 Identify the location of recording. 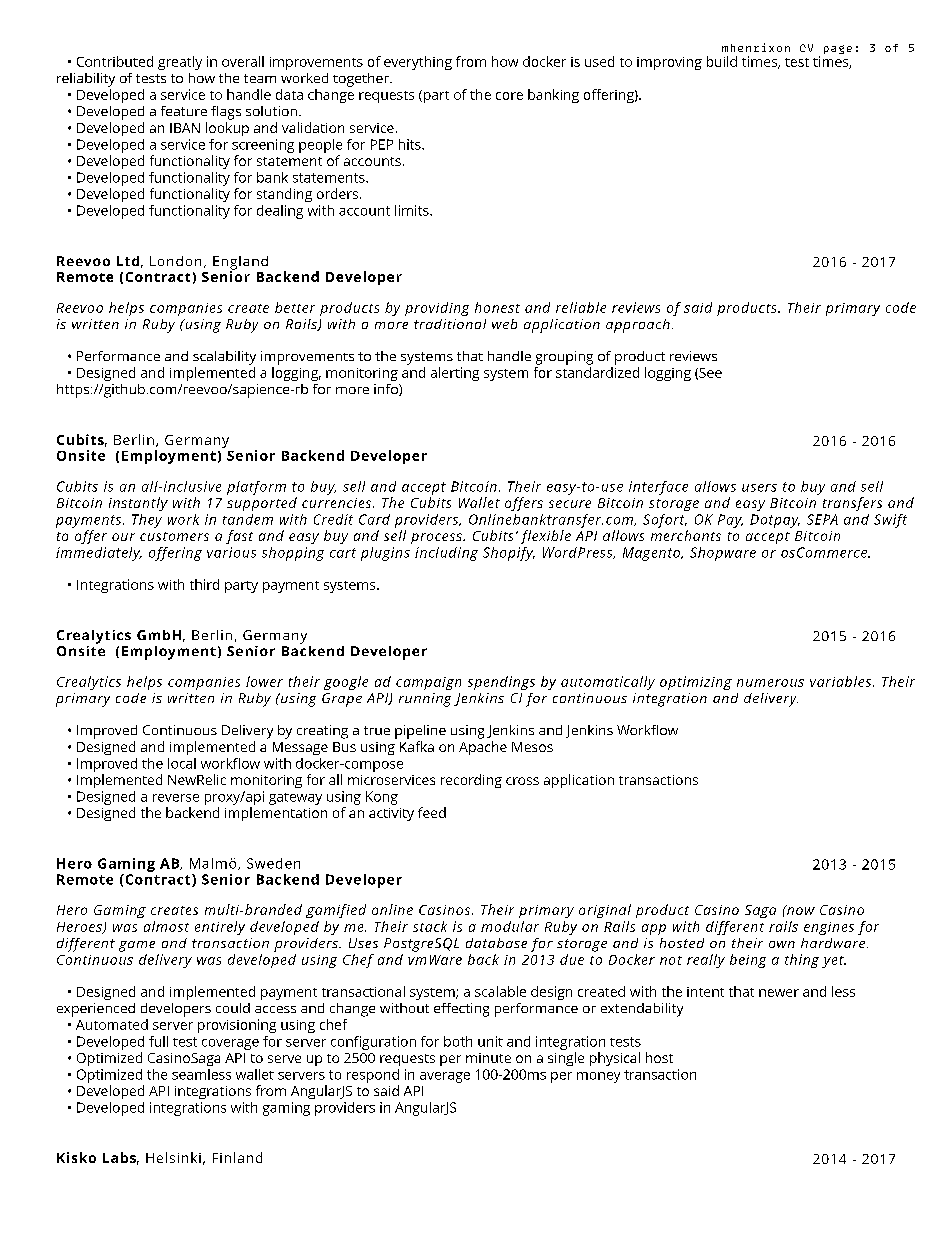
(471, 781).
